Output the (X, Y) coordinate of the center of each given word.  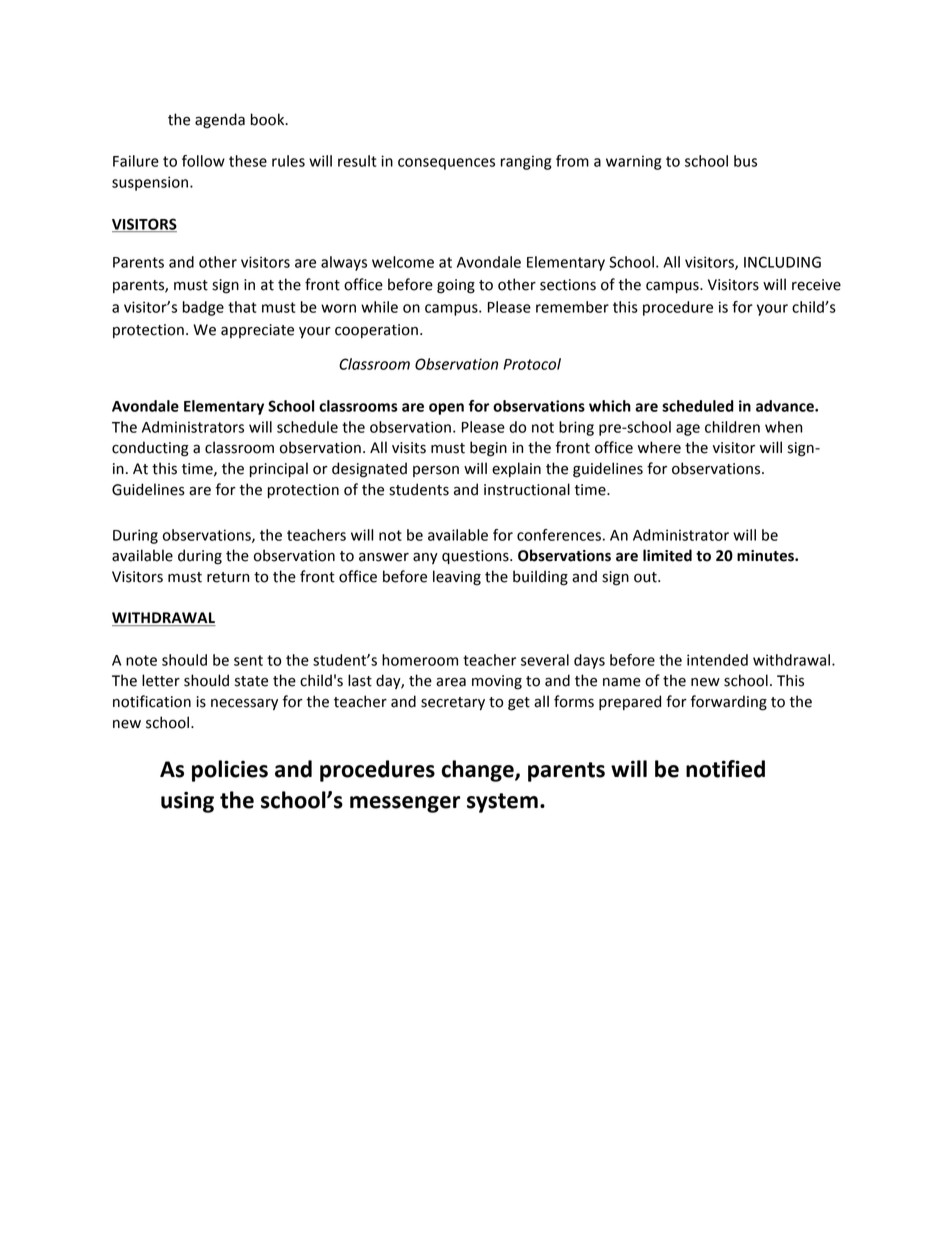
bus (745, 161)
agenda (220, 121)
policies (230, 771)
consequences (446, 164)
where (659, 447)
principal (279, 469)
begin (488, 449)
